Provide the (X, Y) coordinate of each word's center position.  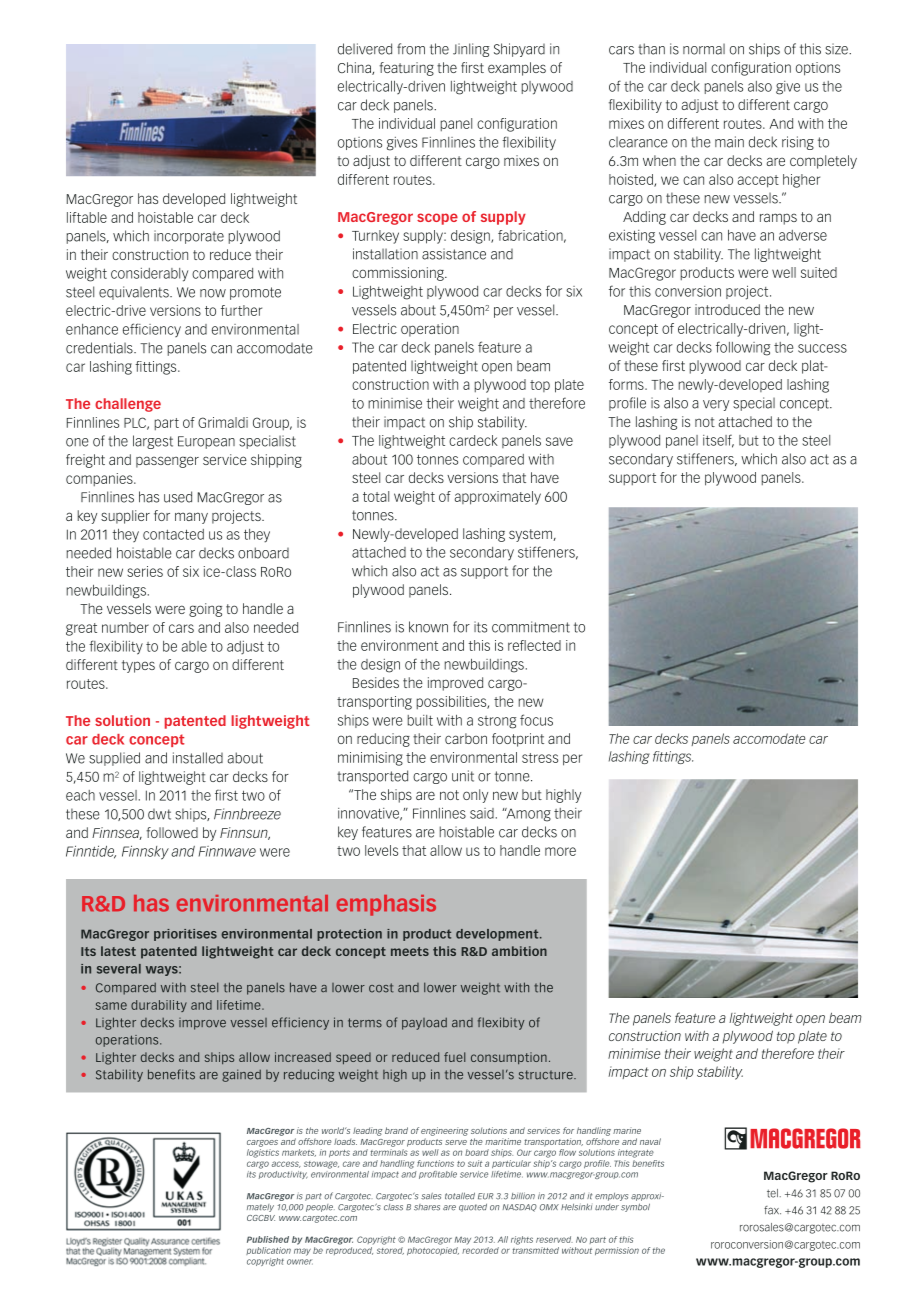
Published (268, 1239)
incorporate (189, 237)
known (428, 627)
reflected (534, 645)
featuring (406, 69)
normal (704, 49)
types (138, 666)
